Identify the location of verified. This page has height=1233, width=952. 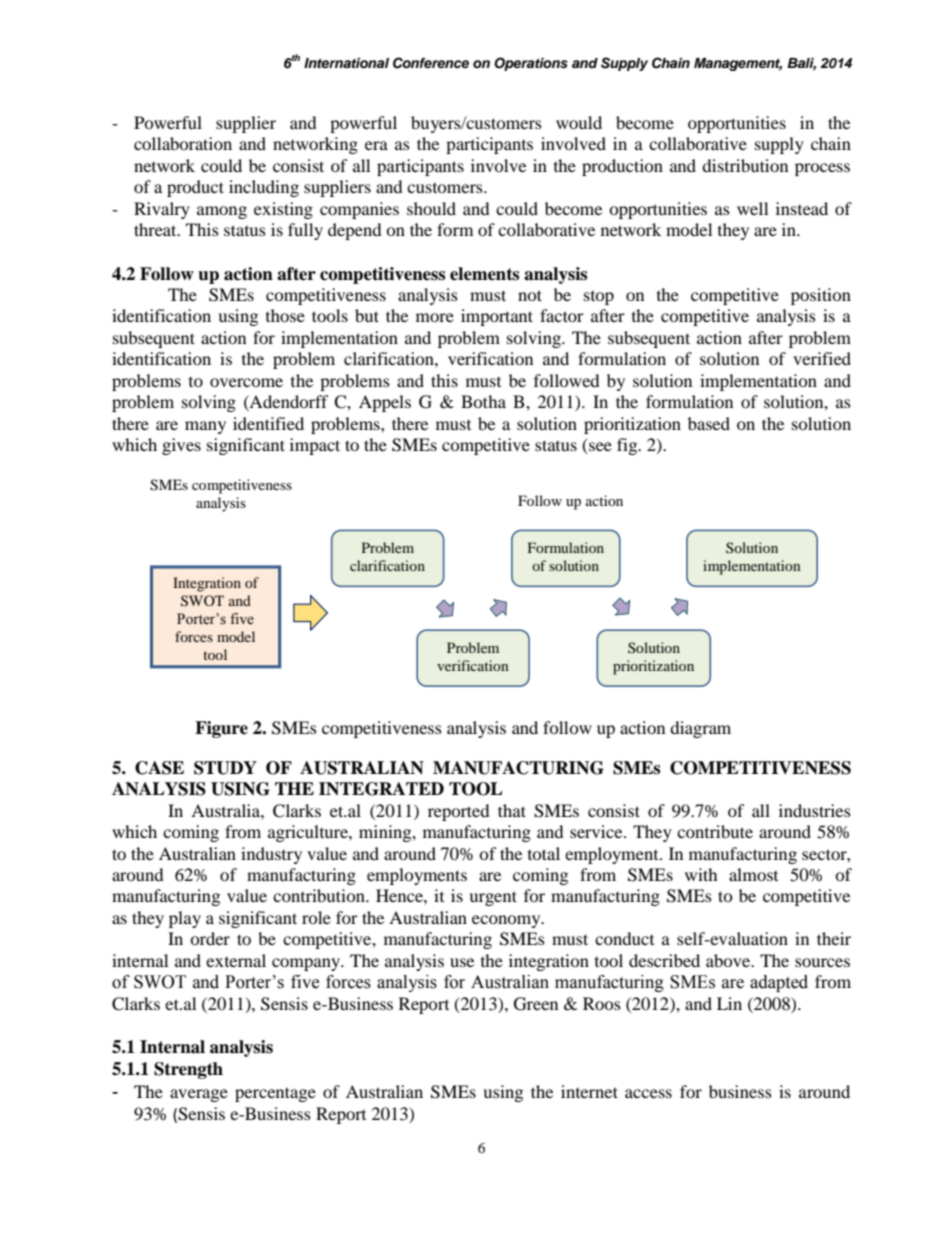
(822, 358).
